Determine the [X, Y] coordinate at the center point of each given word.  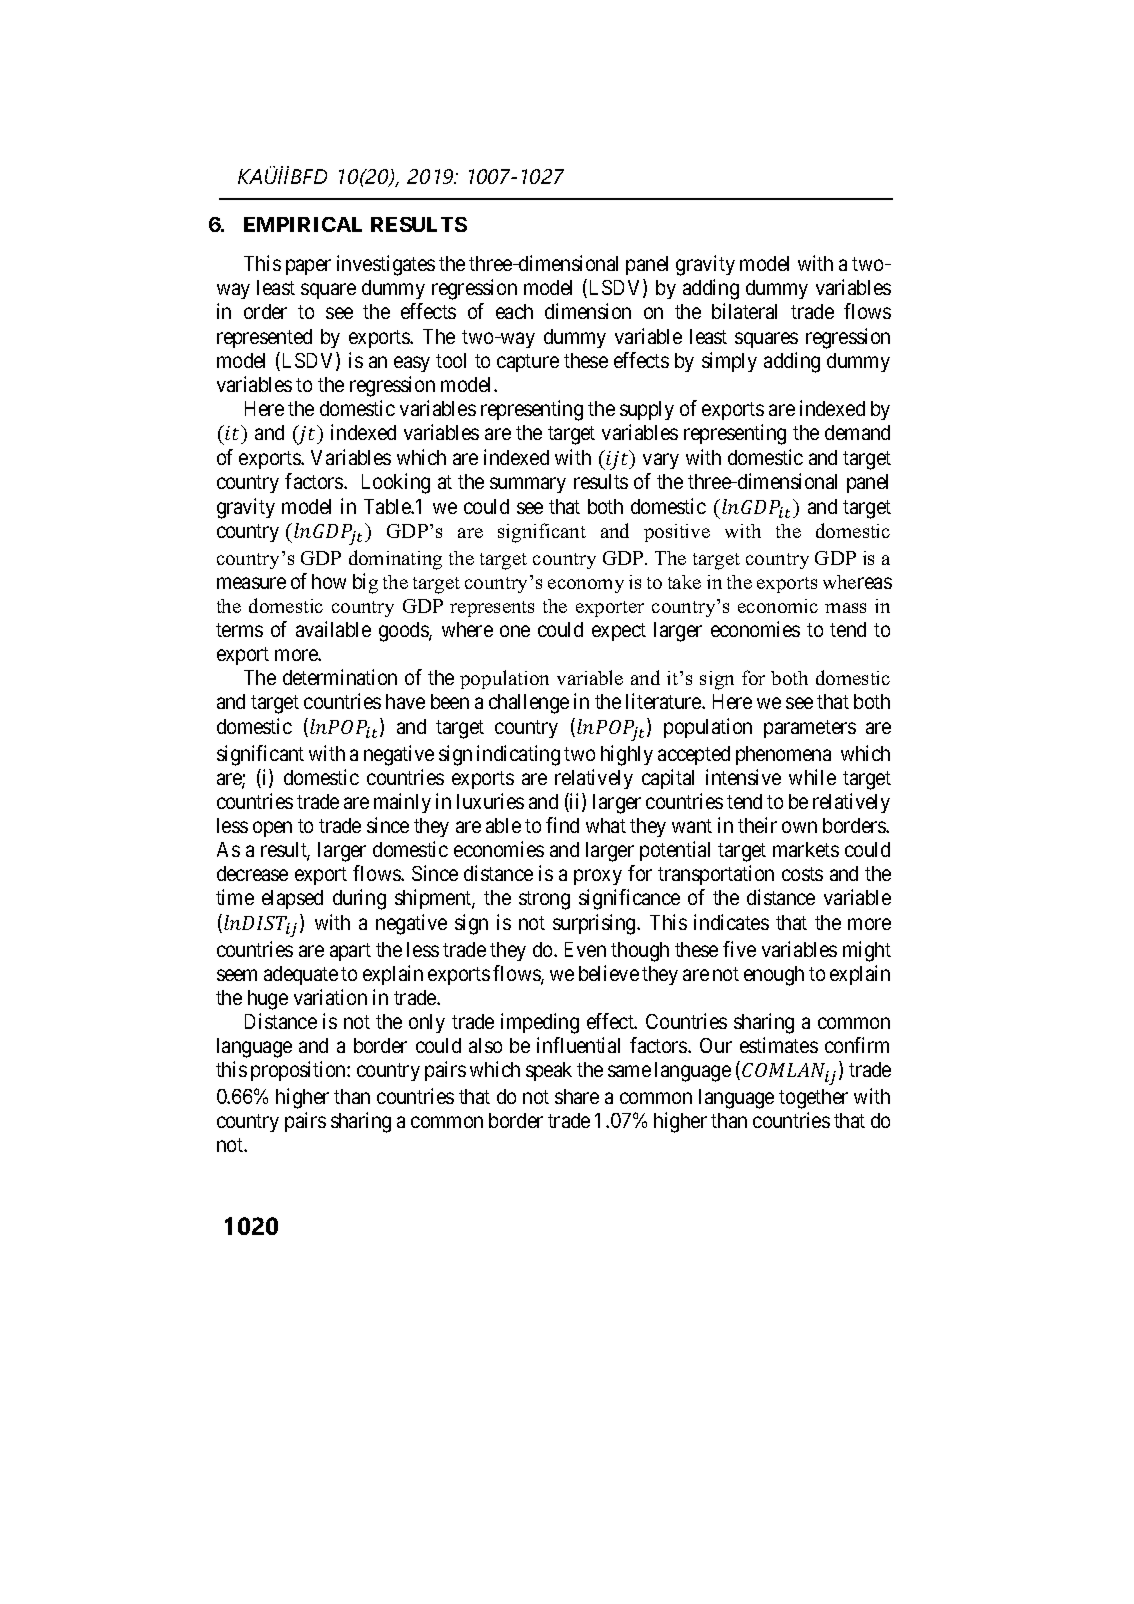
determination [340, 677]
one [515, 631]
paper [308, 267]
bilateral [744, 311]
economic [778, 606]
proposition [299, 1071]
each [514, 311]
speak [549, 1071]
